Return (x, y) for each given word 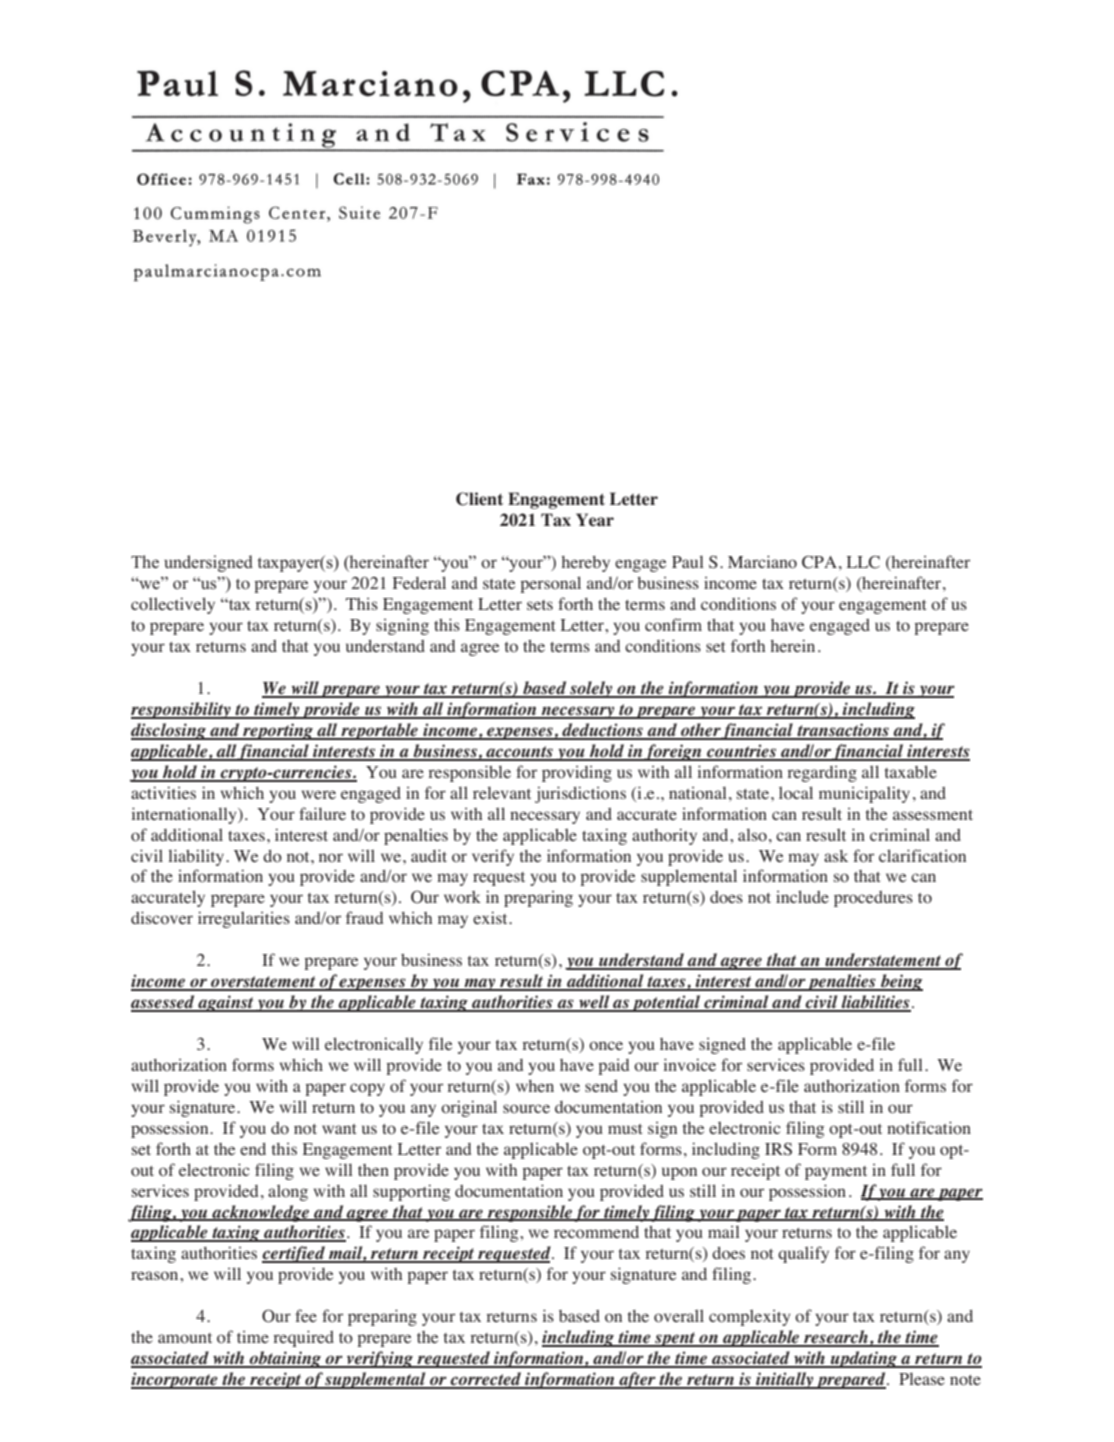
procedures (873, 899)
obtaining (285, 1359)
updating (864, 1359)
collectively (173, 605)
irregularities (244, 919)
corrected (486, 1380)
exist (491, 917)
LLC (863, 562)
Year (595, 520)
